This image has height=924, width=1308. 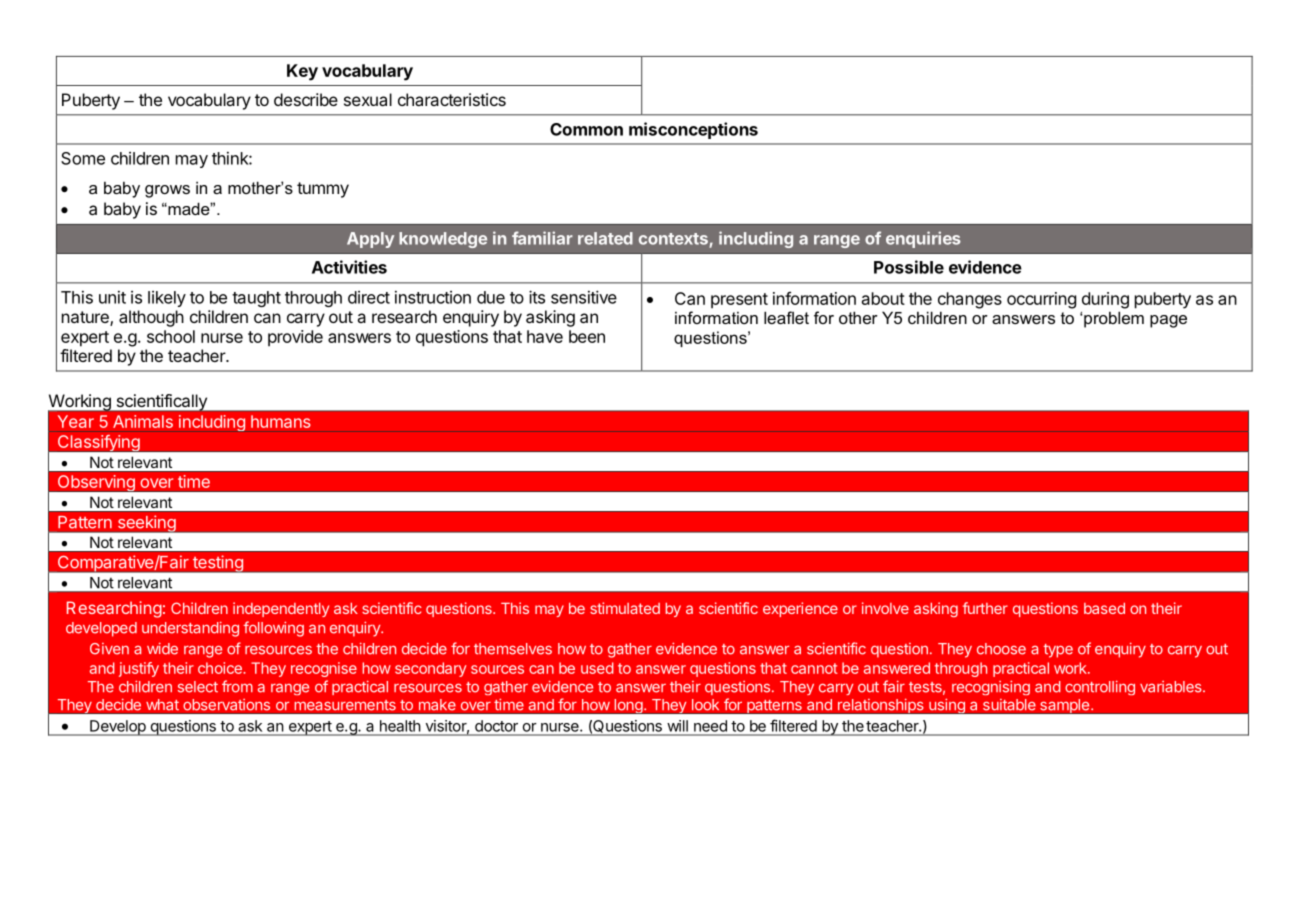 What do you see at coordinates (597, 668) in the image?
I see `used` at bounding box center [597, 668].
